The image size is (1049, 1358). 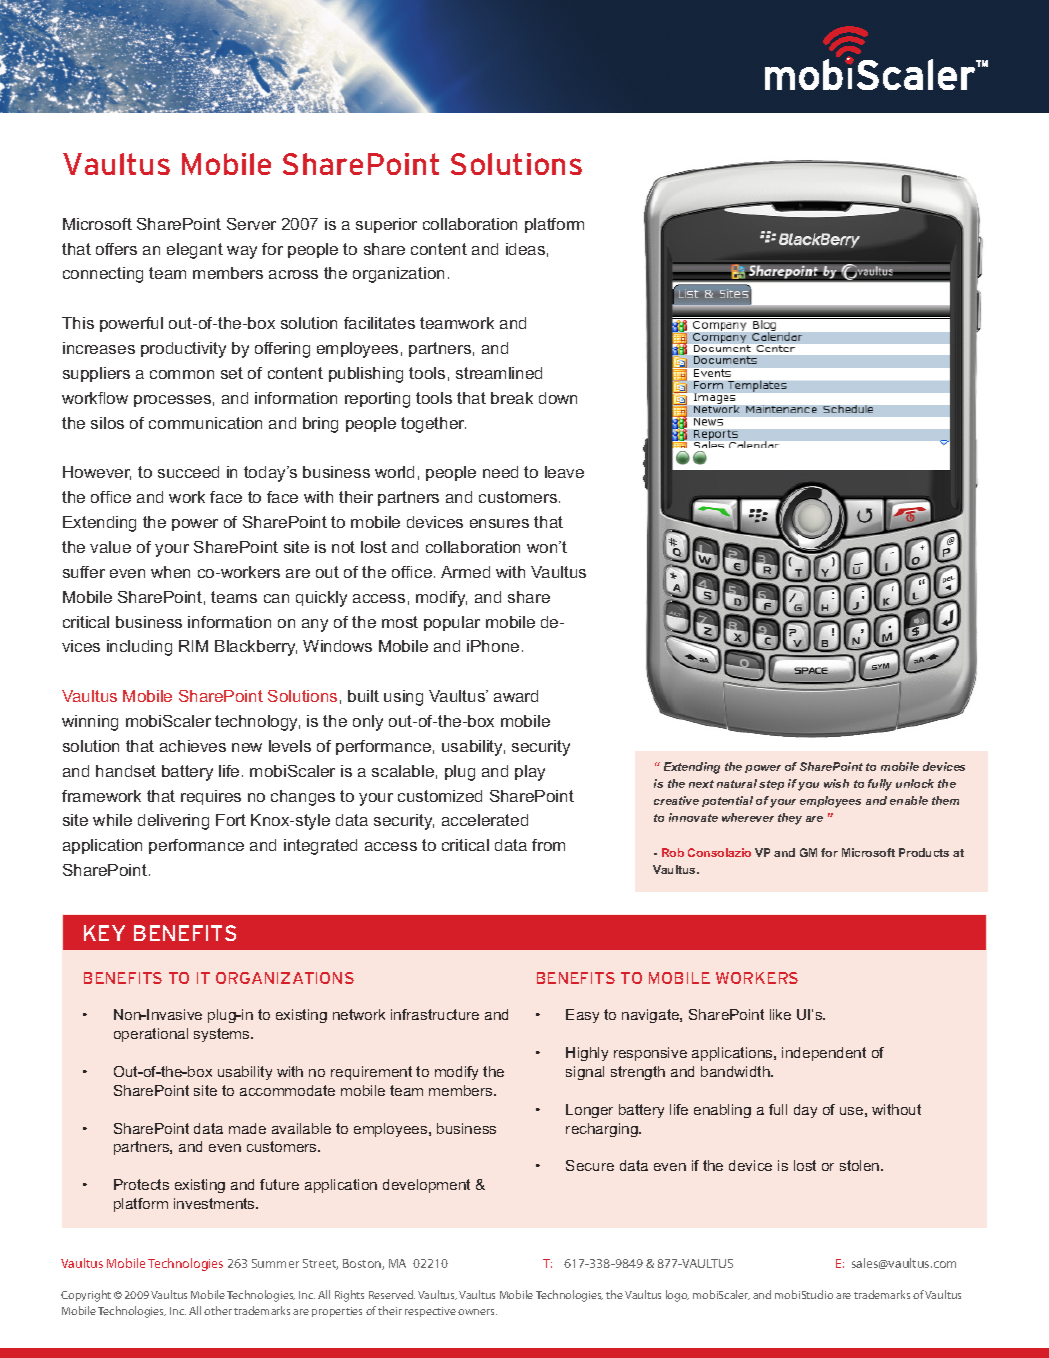 I want to click on elegant, so click(x=195, y=251).
